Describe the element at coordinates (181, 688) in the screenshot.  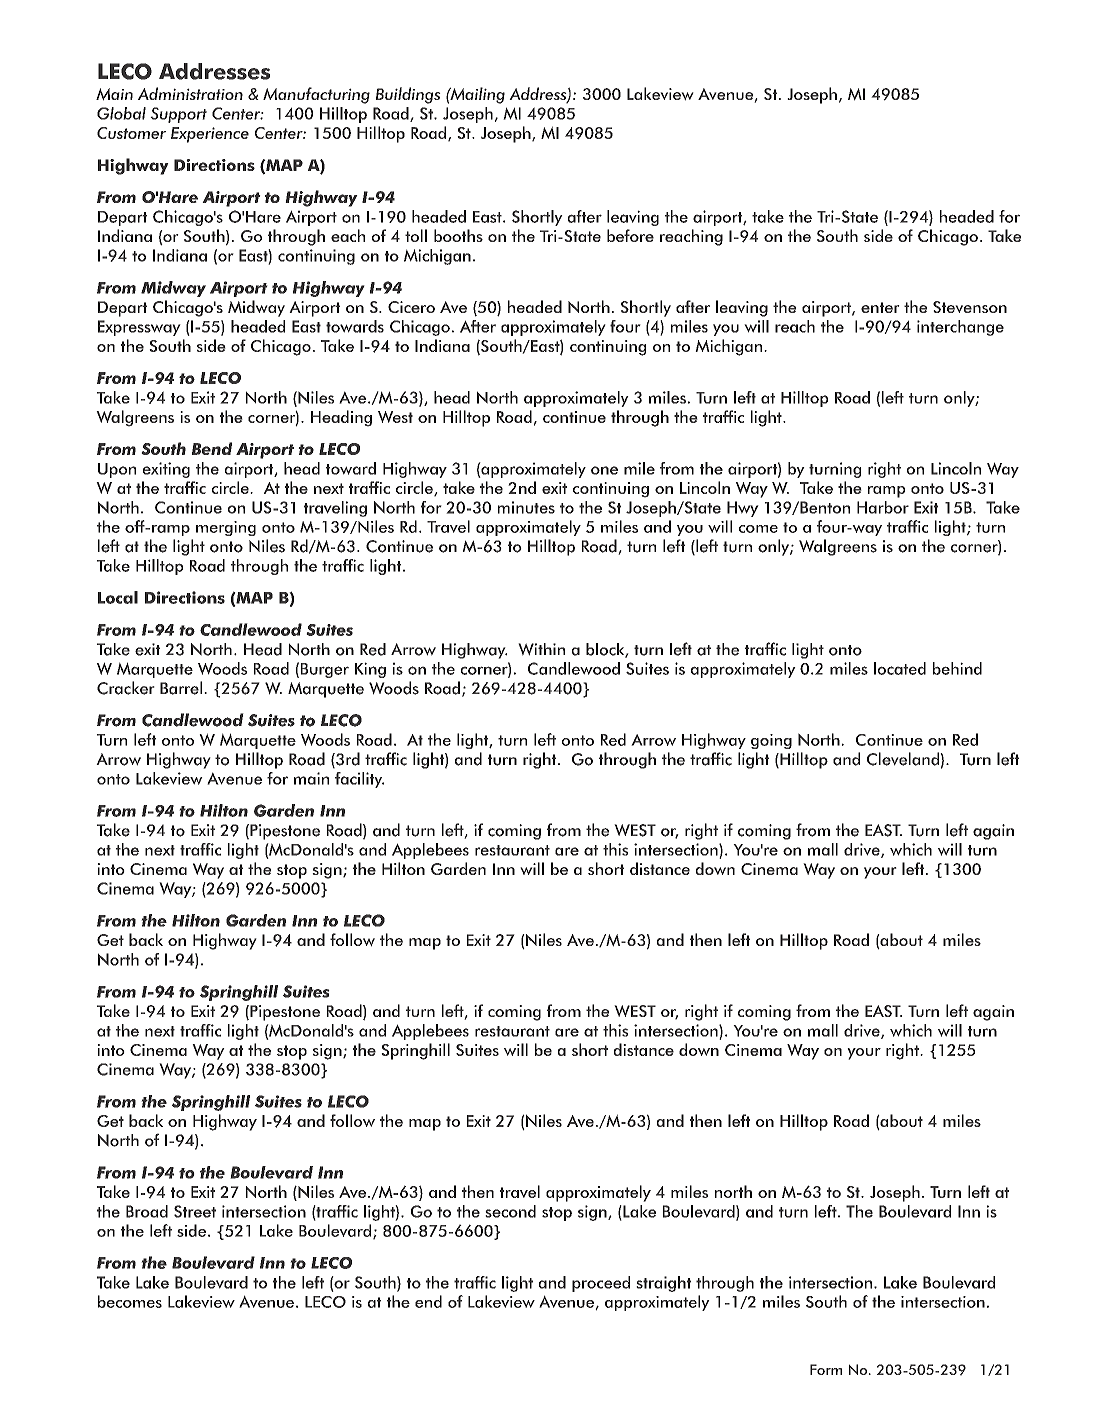
I see `Barrel` at that location.
